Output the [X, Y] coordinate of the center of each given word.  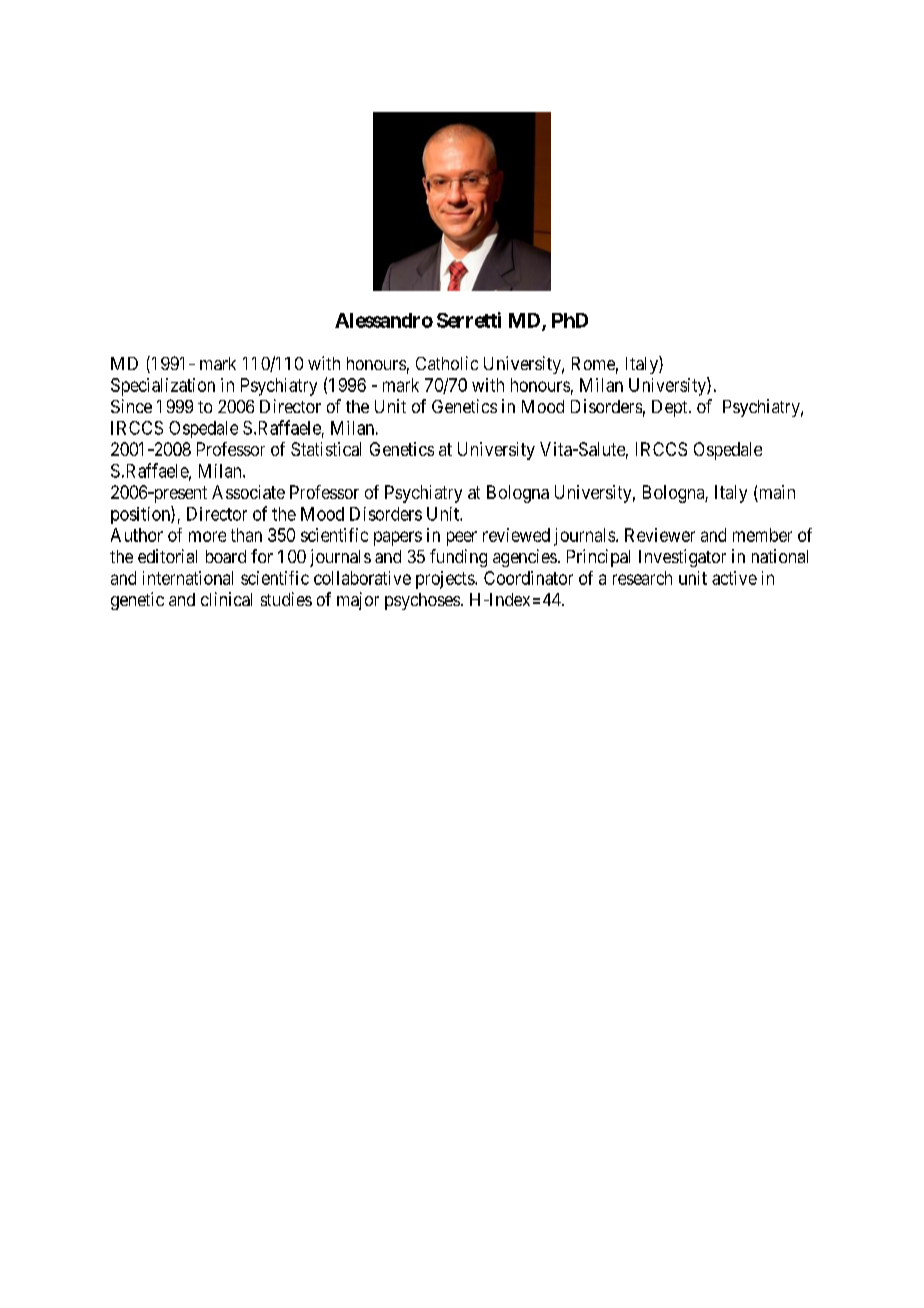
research [642, 578]
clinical [226, 599]
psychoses [422, 601]
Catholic [447, 363]
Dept [671, 408]
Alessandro [384, 320]
